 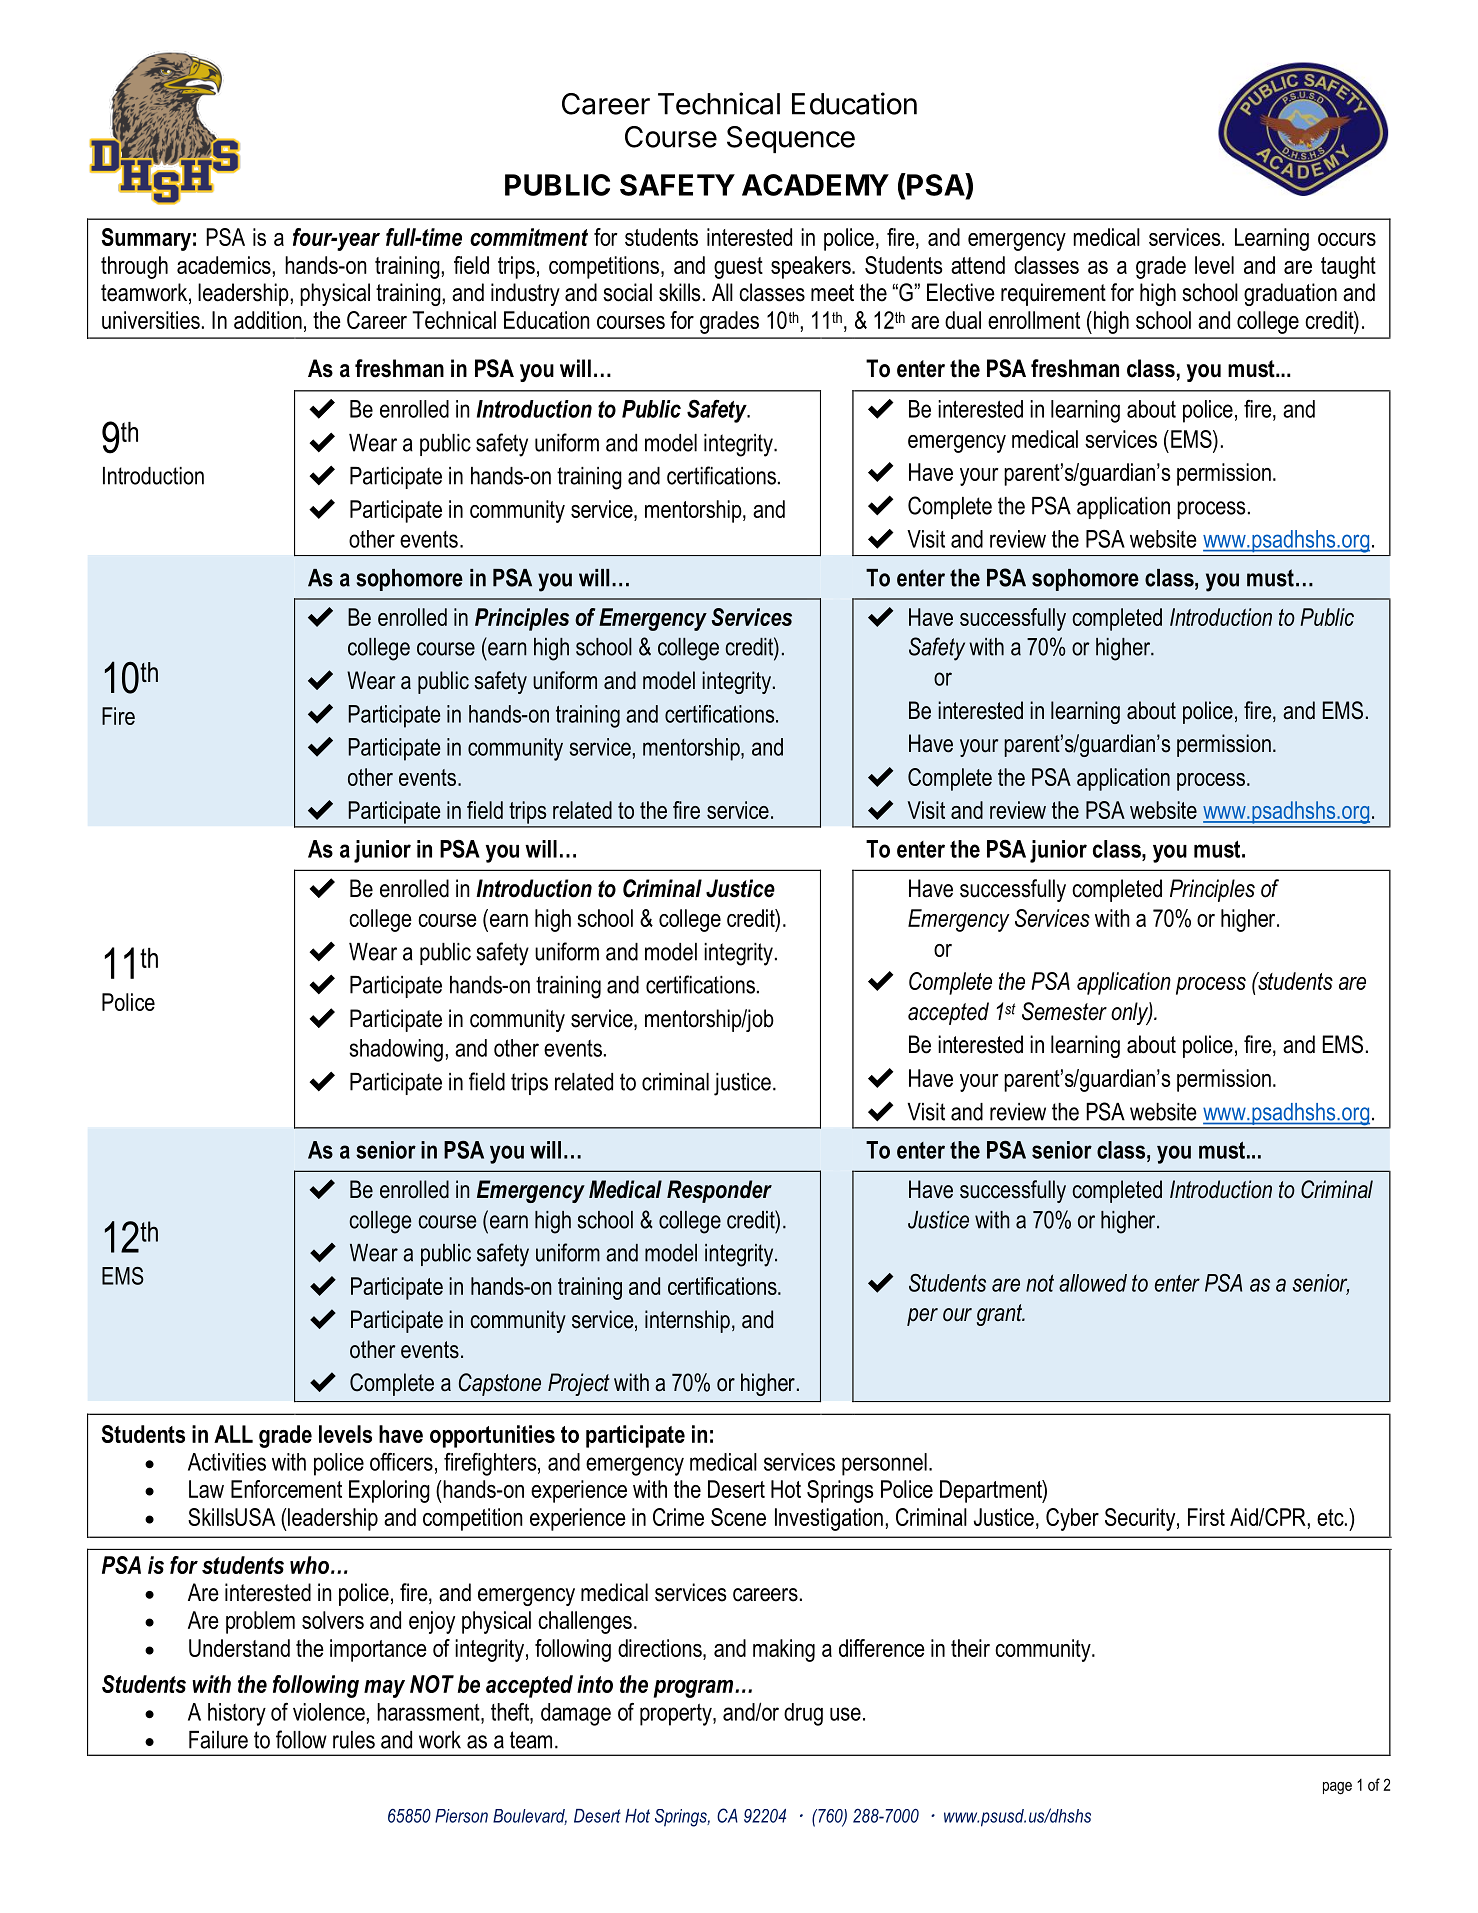 What do you see at coordinates (719, 1191) in the screenshot?
I see `Responder` at bounding box center [719, 1191].
